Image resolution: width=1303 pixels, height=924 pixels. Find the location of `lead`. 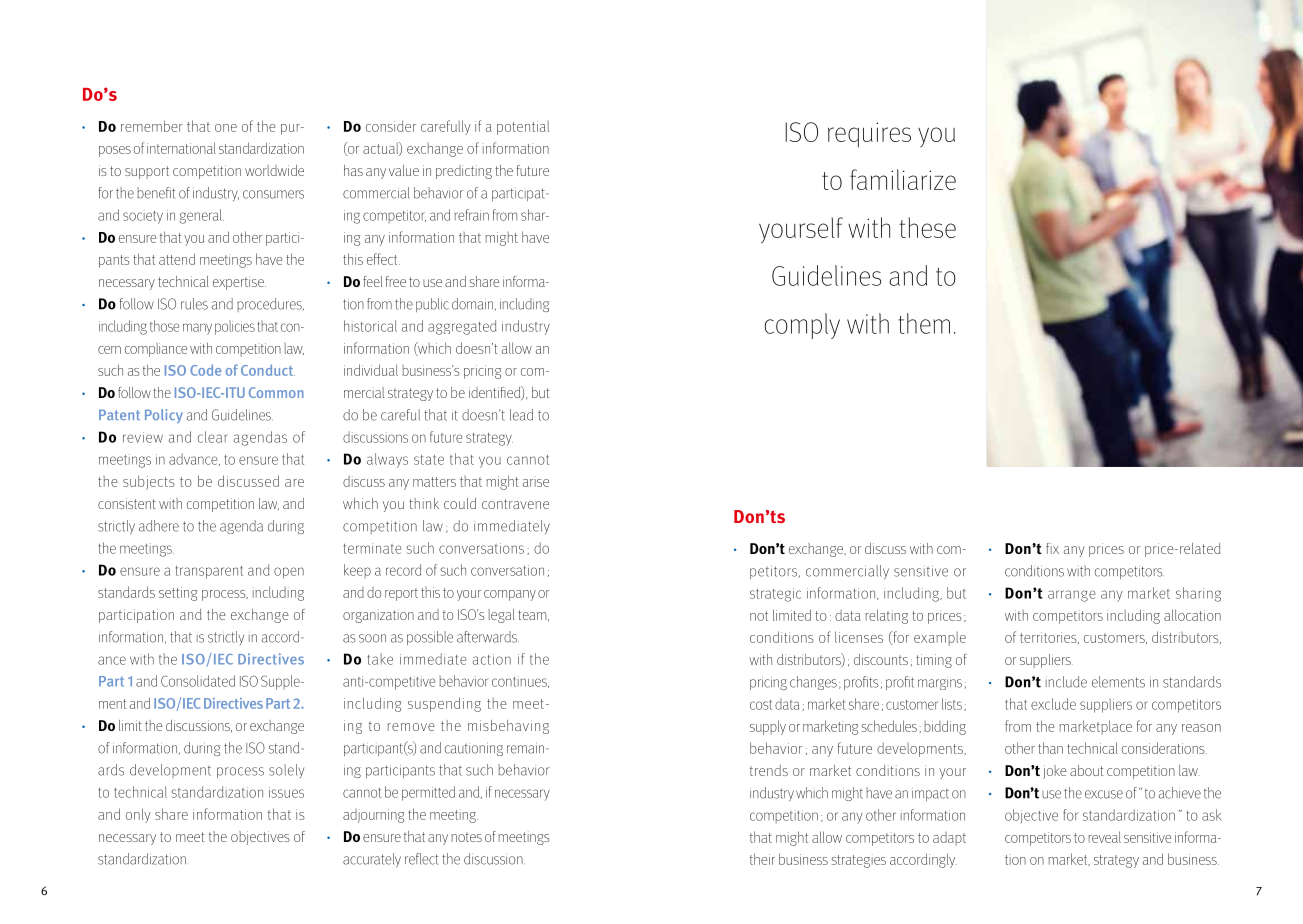

lead is located at coordinates (521, 415).
